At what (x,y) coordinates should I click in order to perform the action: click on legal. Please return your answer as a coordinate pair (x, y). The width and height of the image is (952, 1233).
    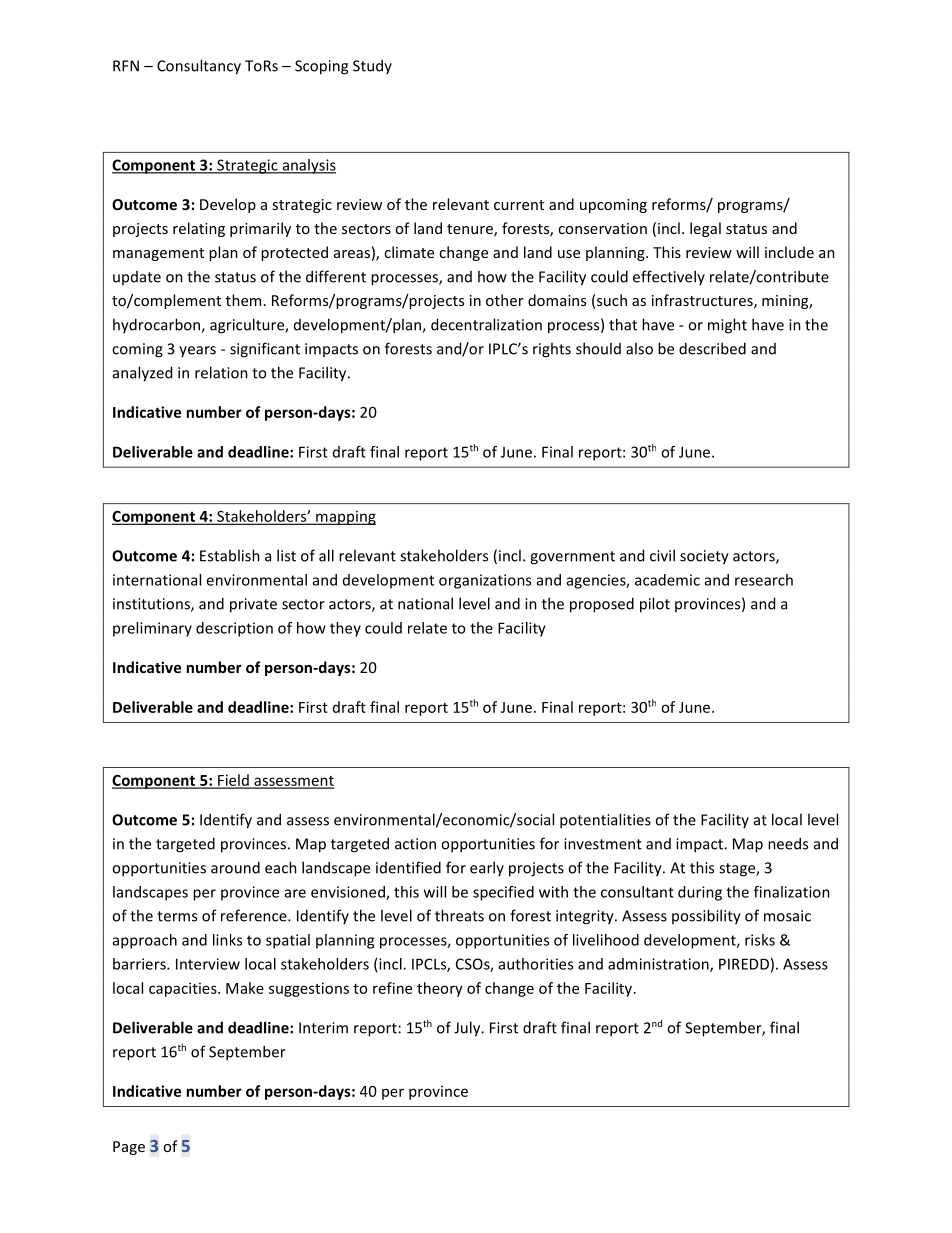
    Looking at the image, I should click on (705, 229).
